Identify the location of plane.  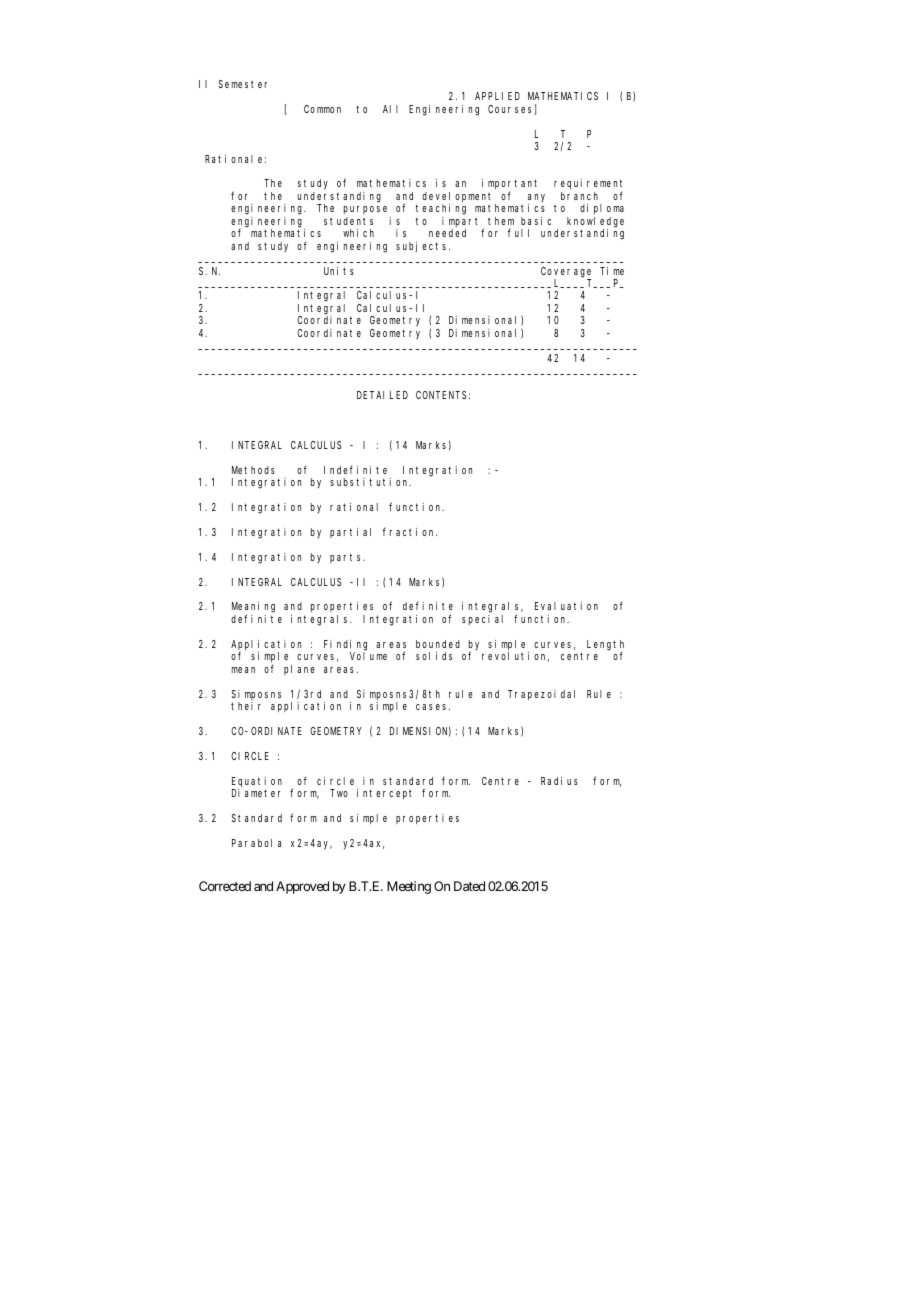
(299, 670).
